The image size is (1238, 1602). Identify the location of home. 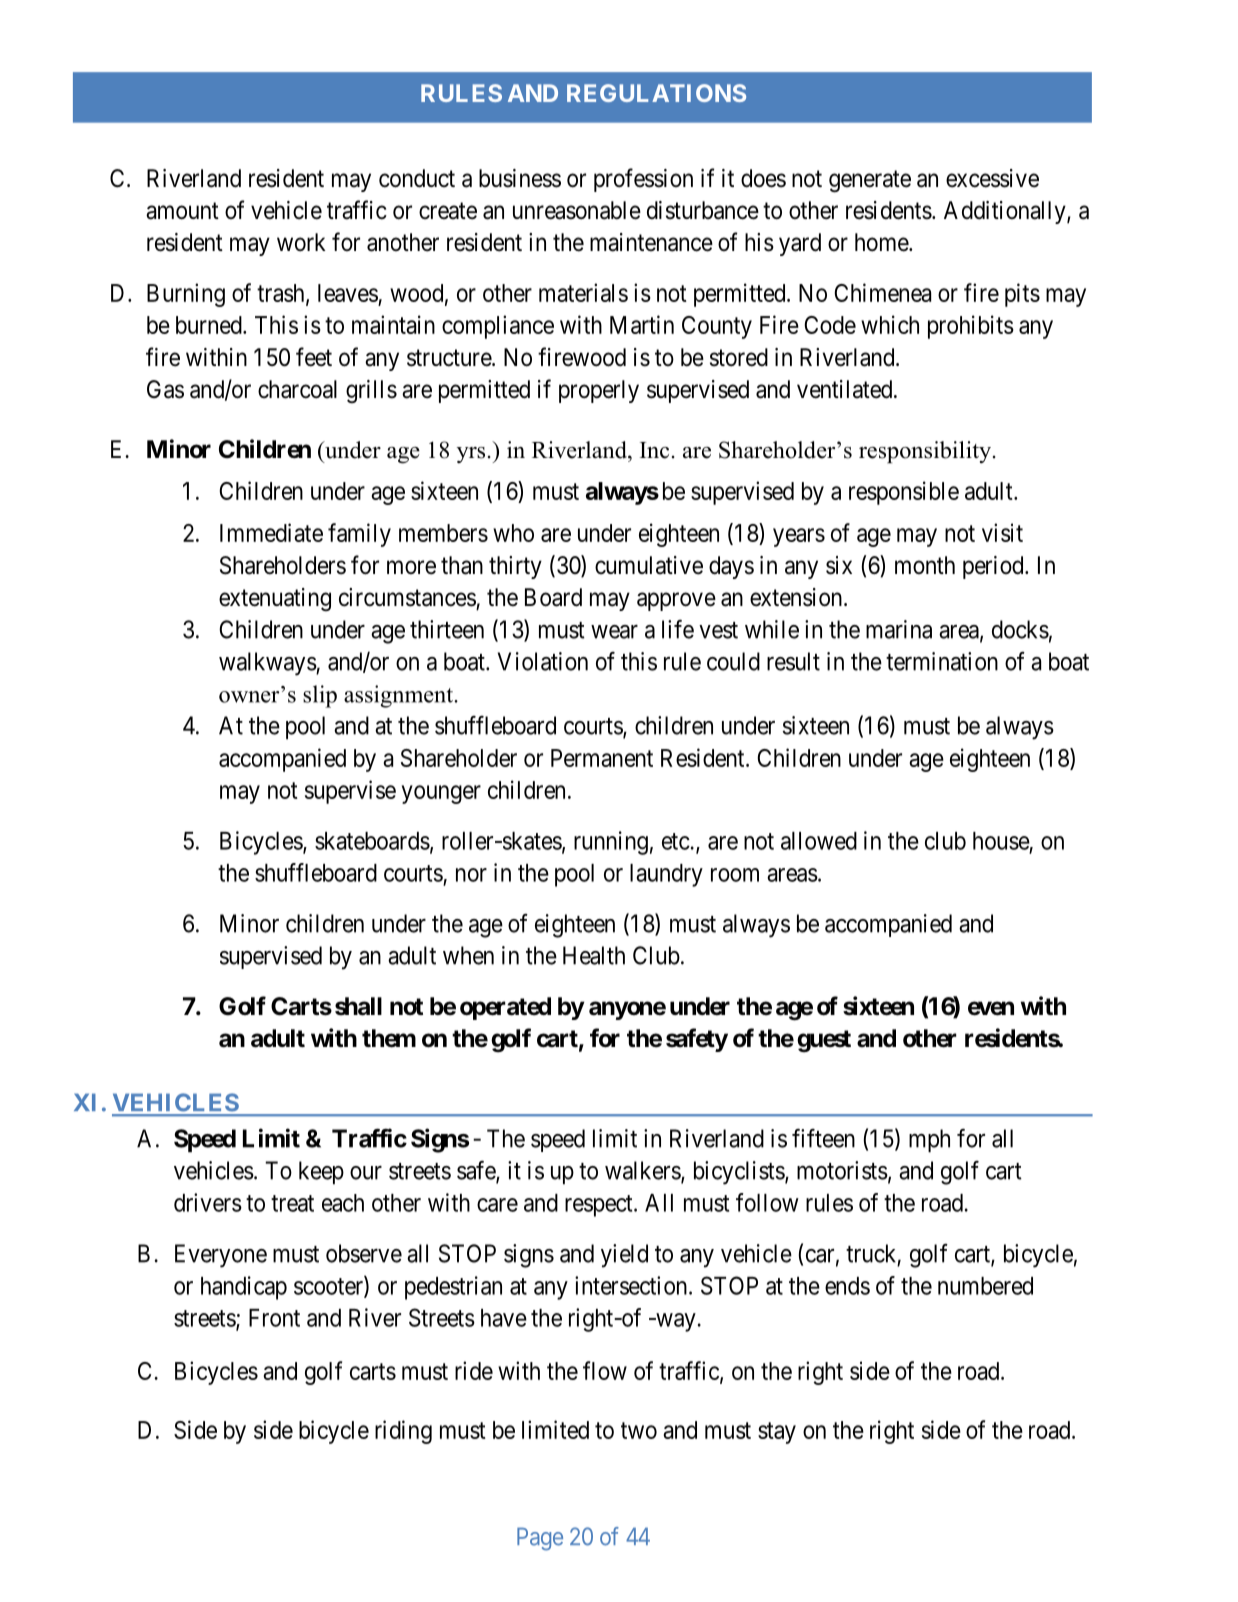
(882, 242).
